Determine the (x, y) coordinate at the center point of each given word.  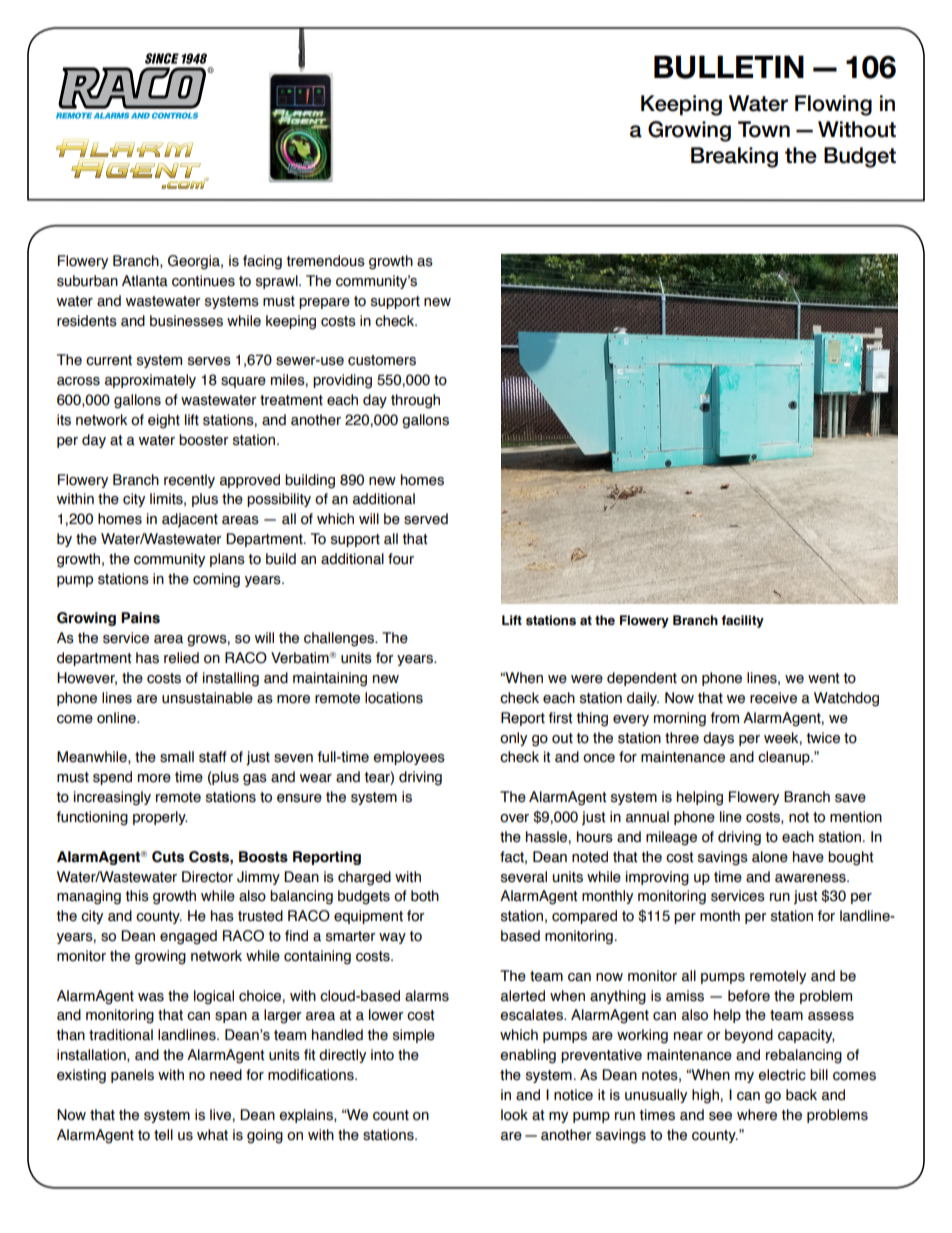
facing (262, 262)
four (401, 559)
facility (742, 621)
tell (163, 1135)
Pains (140, 618)
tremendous (325, 261)
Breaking (734, 157)
